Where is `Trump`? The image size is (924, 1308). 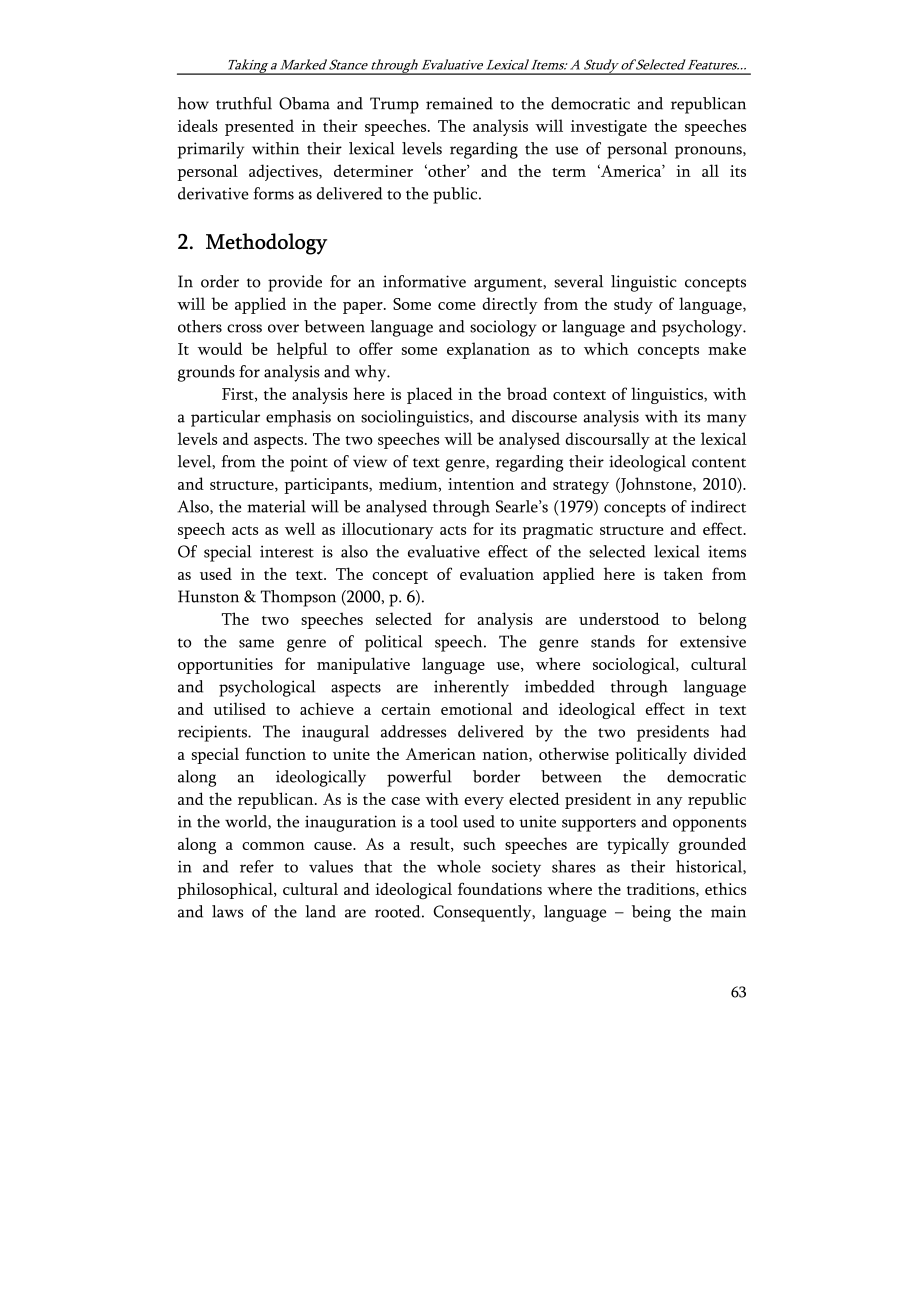
Trump is located at coordinates (394, 105).
